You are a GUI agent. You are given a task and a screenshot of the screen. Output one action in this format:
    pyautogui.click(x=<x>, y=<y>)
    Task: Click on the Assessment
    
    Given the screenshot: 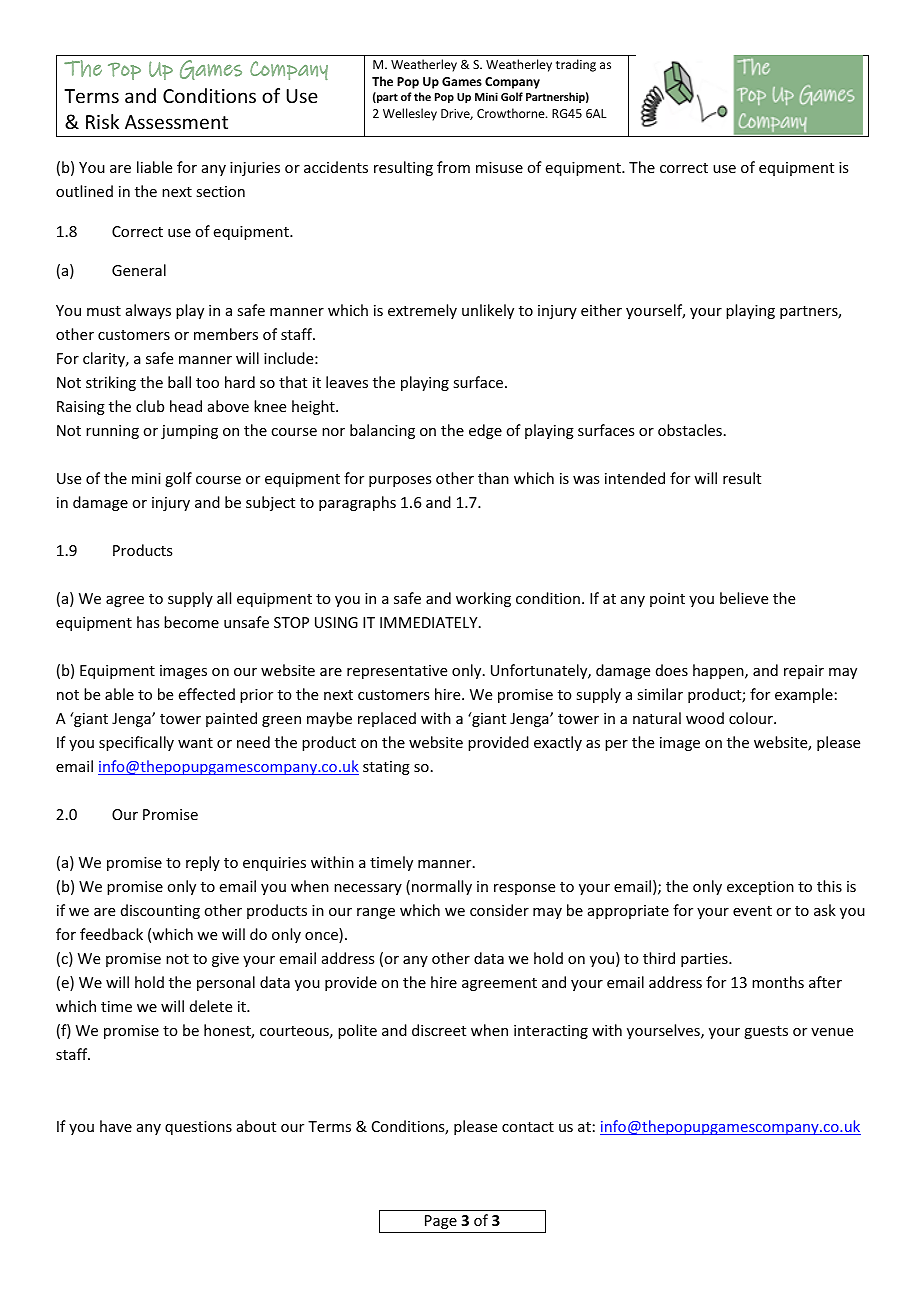 What is the action you would take?
    pyautogui.click(x=176, y=122)
